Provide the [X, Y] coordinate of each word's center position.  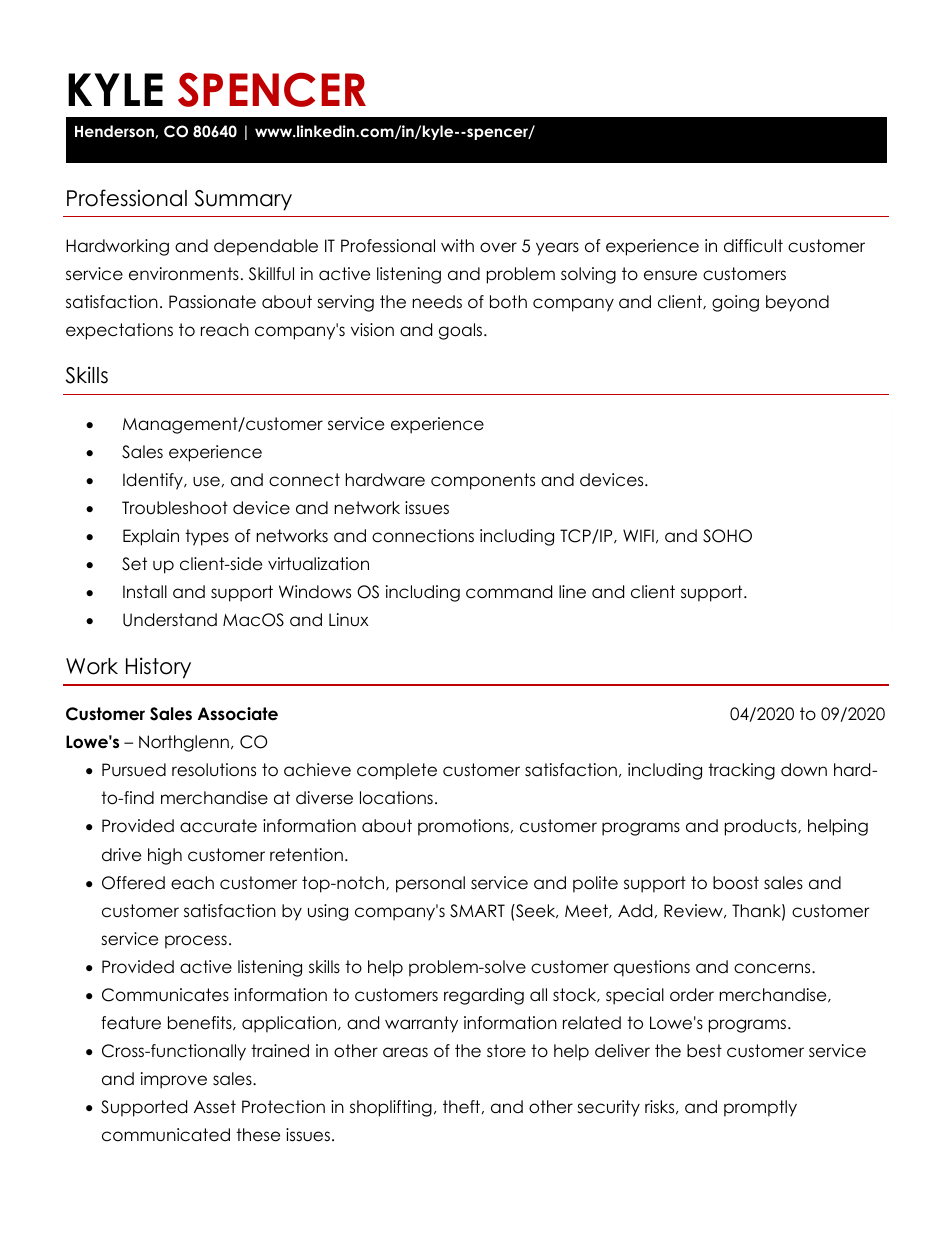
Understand [170, 620]
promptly [760, 1108]
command [509, 592]
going [735, 303]
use [206, 481]
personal [430, 884]
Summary [243, 200]
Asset [215, 1107]
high [165, 856]
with [457, 245]
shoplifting [391, 1108]
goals [462, 331]
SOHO [727, 536]
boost [736, 883]
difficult [753, 246]
